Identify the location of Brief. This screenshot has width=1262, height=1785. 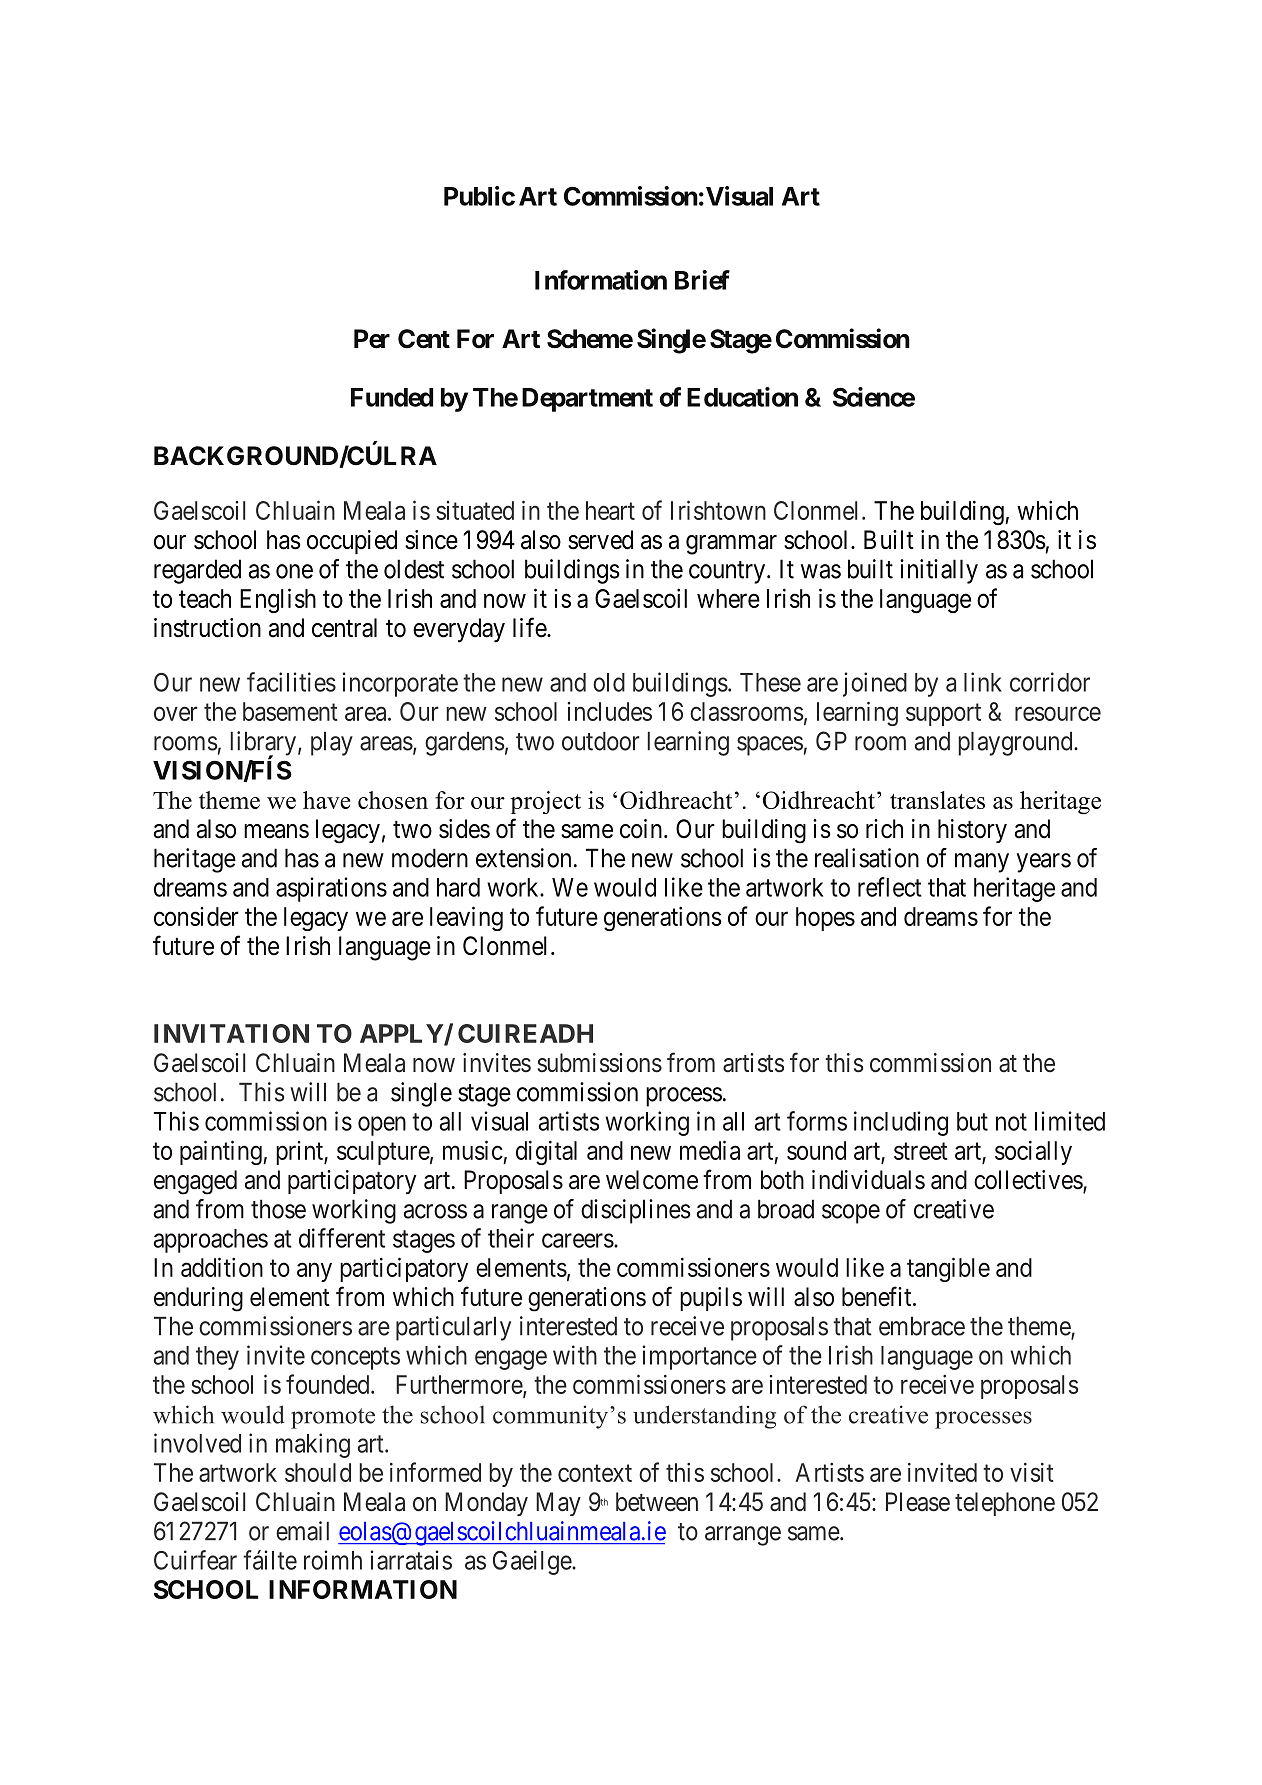
(702, 280).
